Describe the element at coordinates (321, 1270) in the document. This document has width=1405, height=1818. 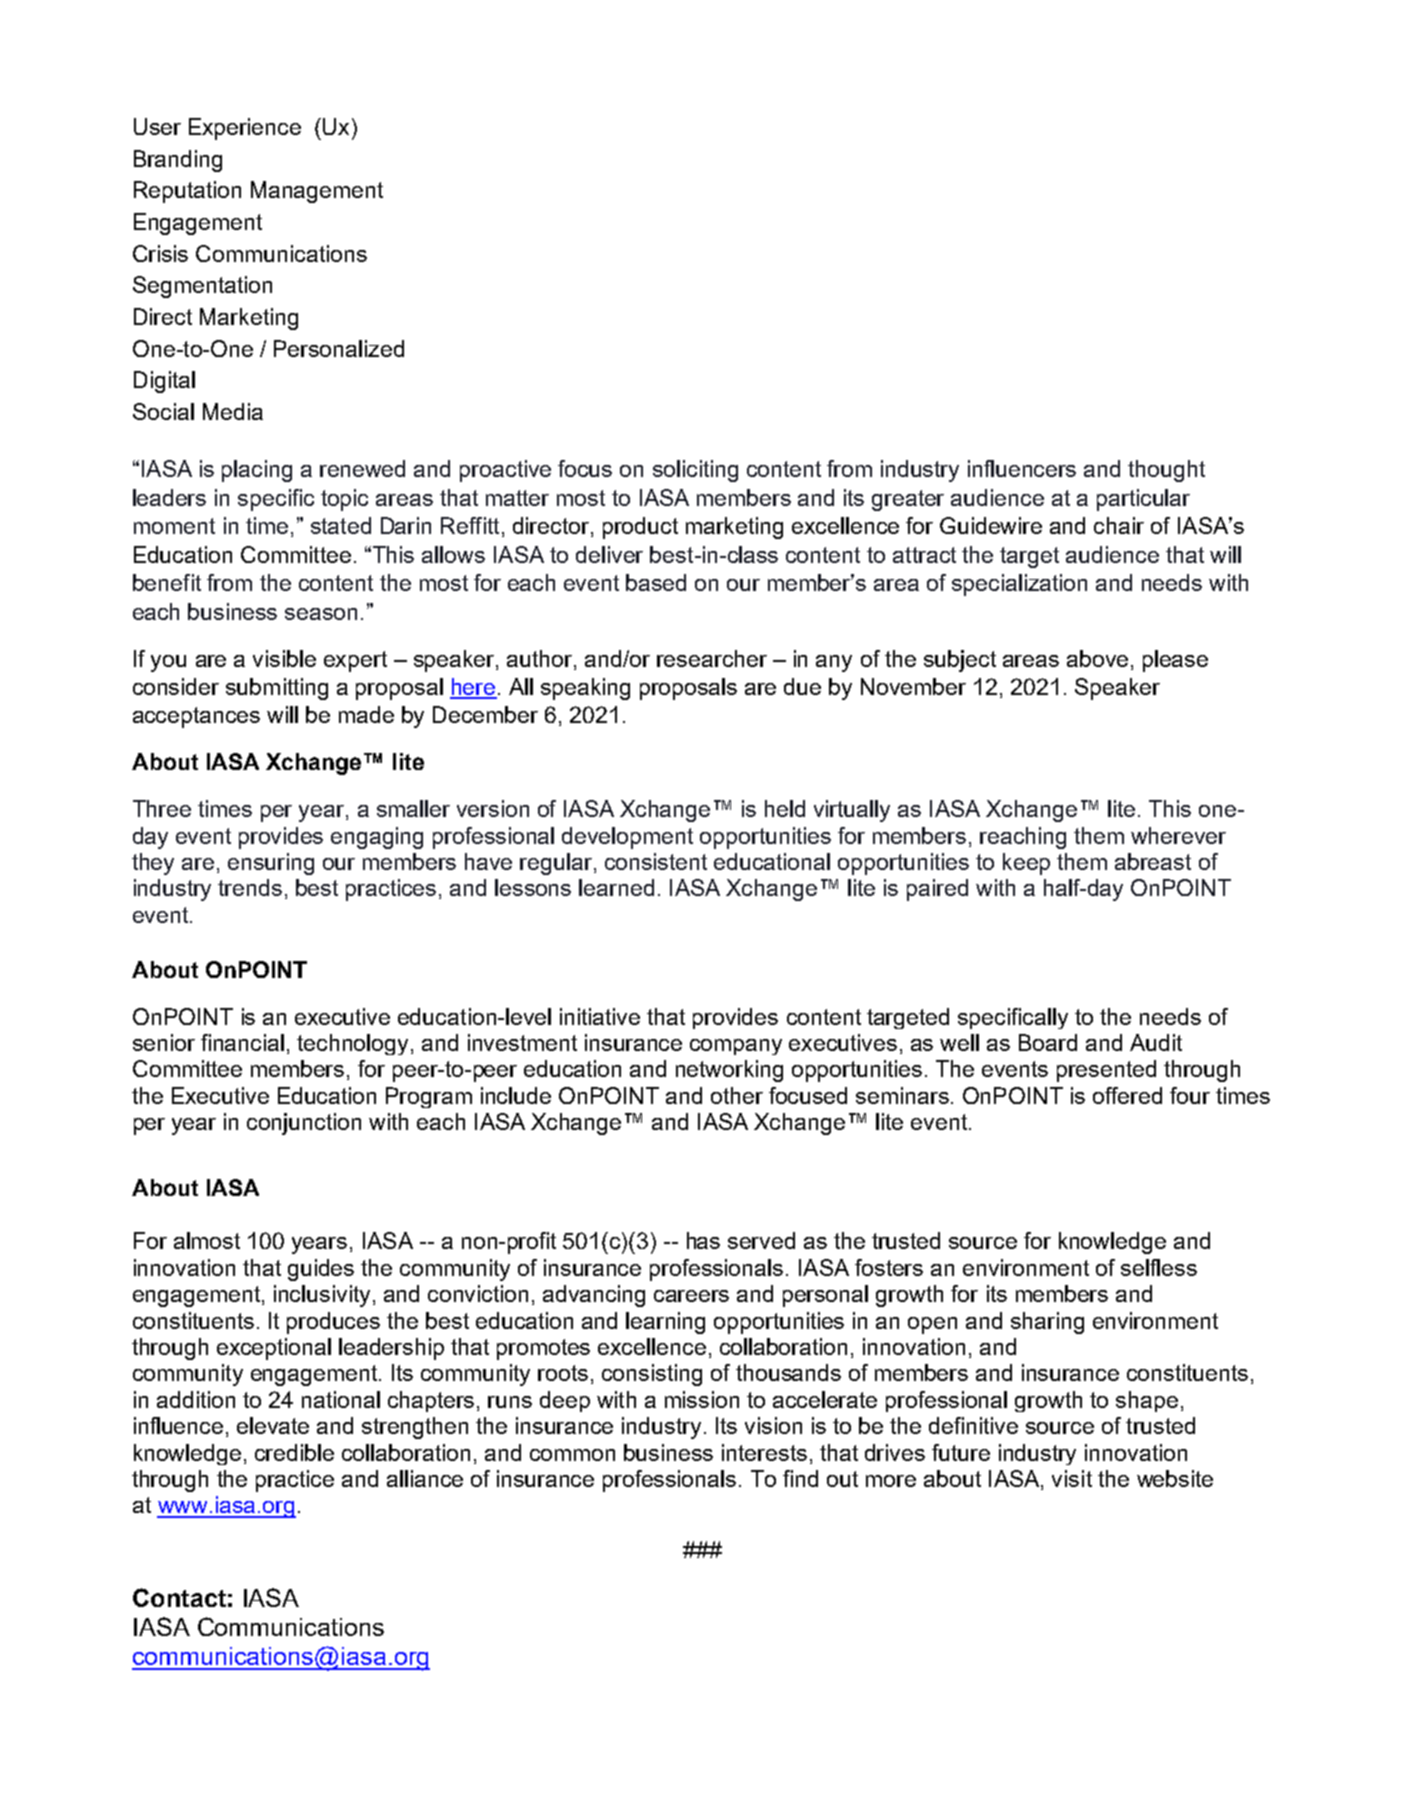
I see `guides` at that location.
